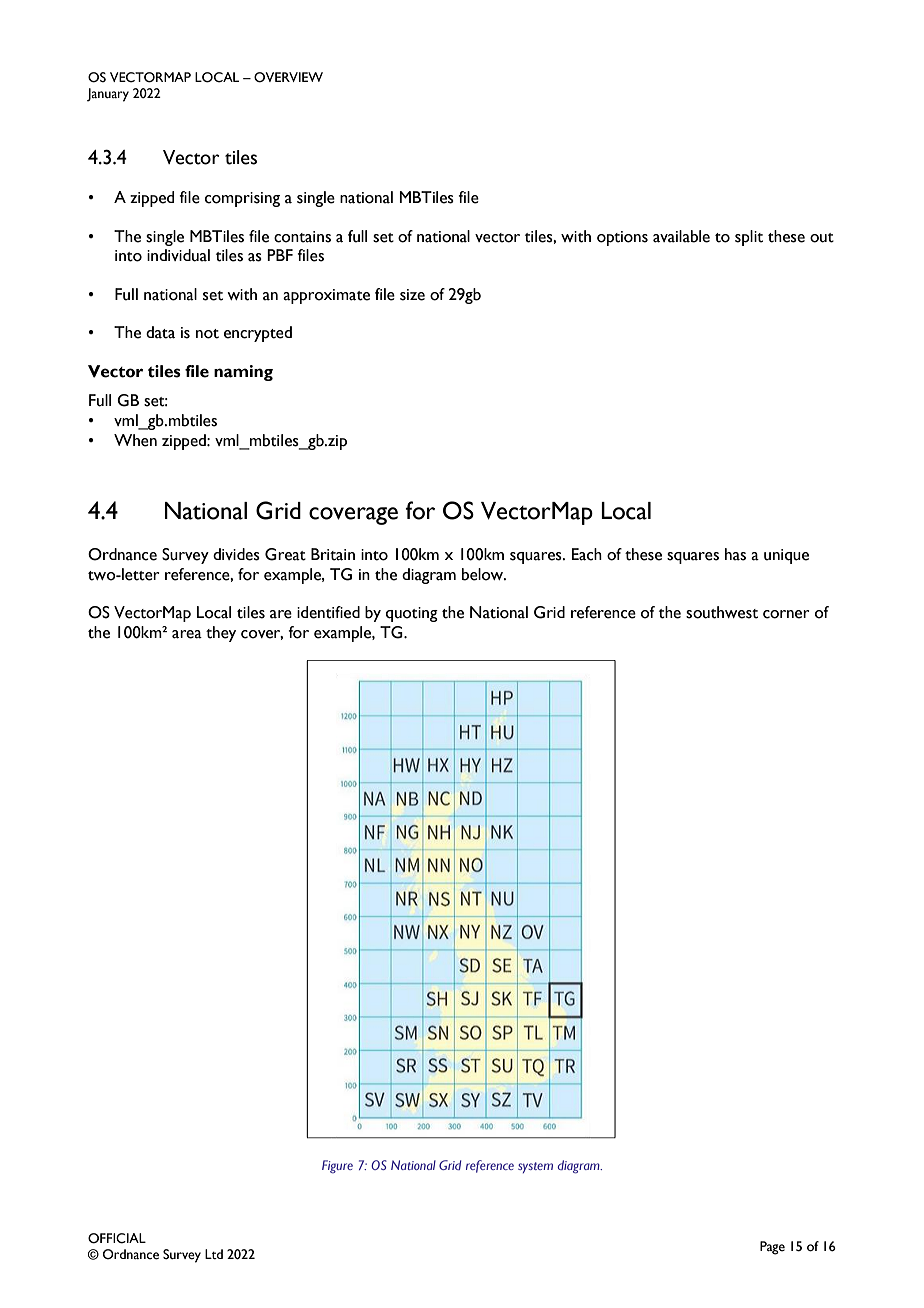 The height and width of the image is (1308, 924). I want to click on January, so click(108, 95).
